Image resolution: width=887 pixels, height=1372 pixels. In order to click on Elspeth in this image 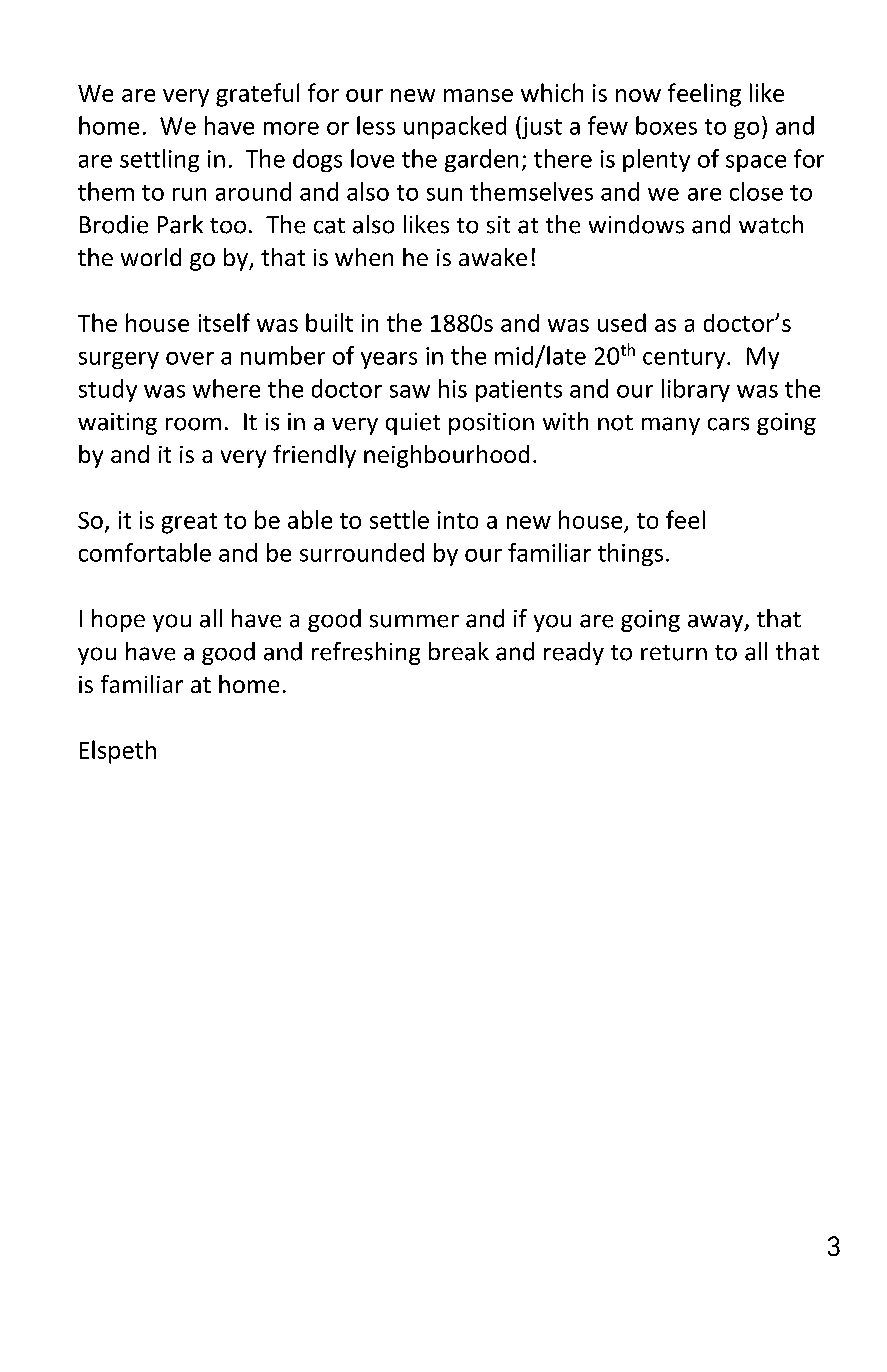, I will do `click(118, 752)`.
